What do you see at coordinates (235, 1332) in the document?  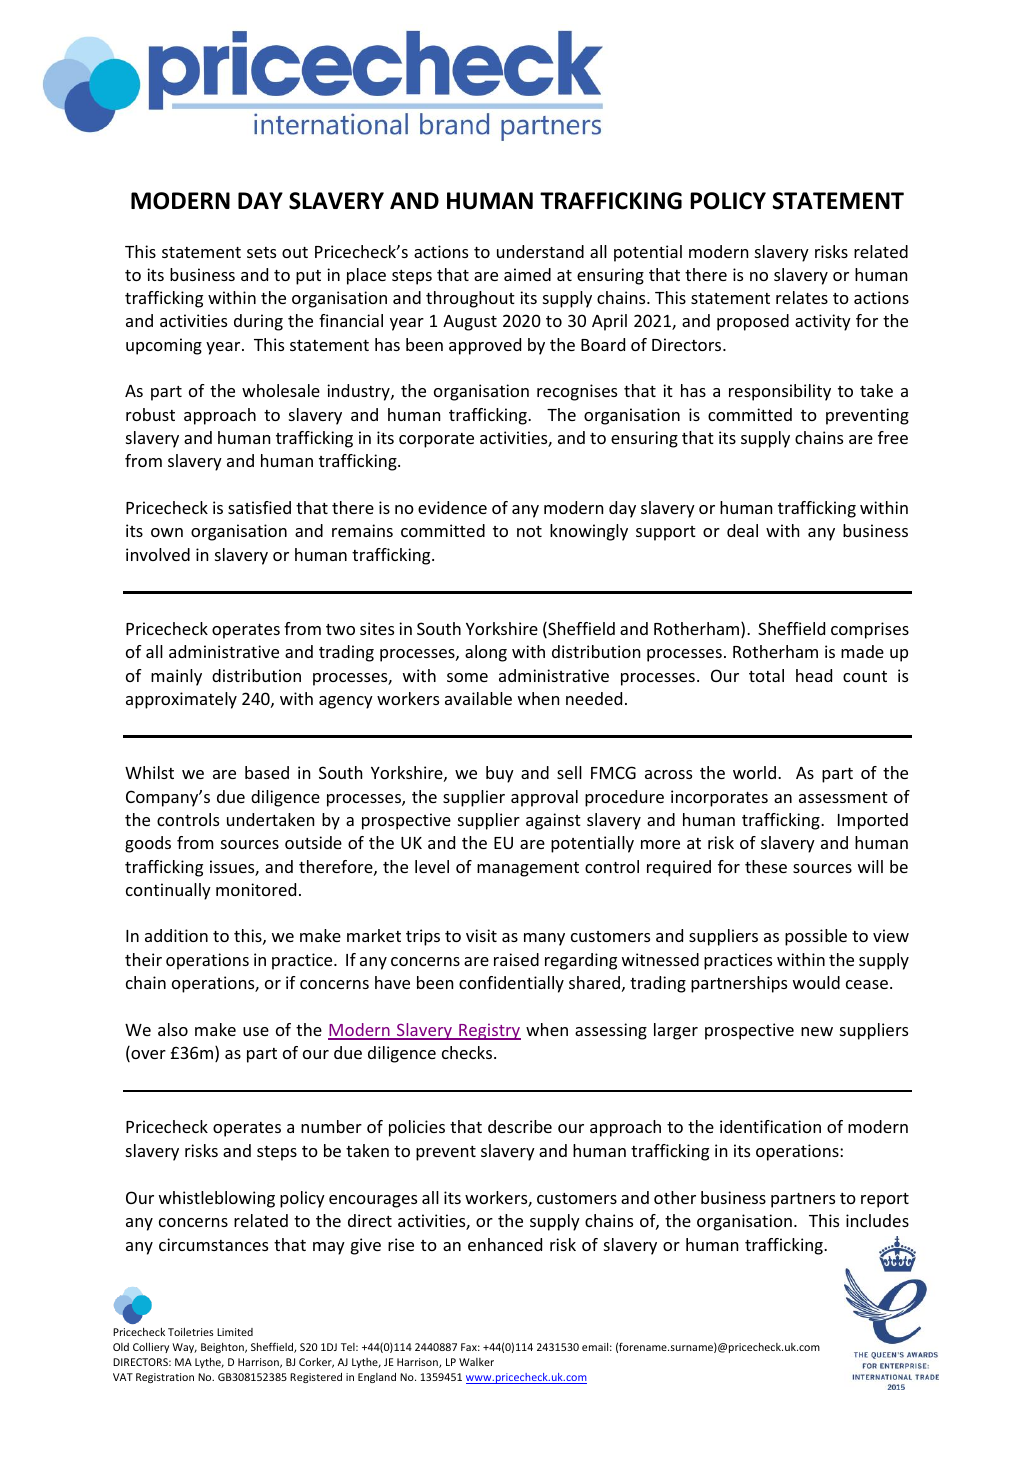 I see `Limited` at bounding box center [235, 1332].
